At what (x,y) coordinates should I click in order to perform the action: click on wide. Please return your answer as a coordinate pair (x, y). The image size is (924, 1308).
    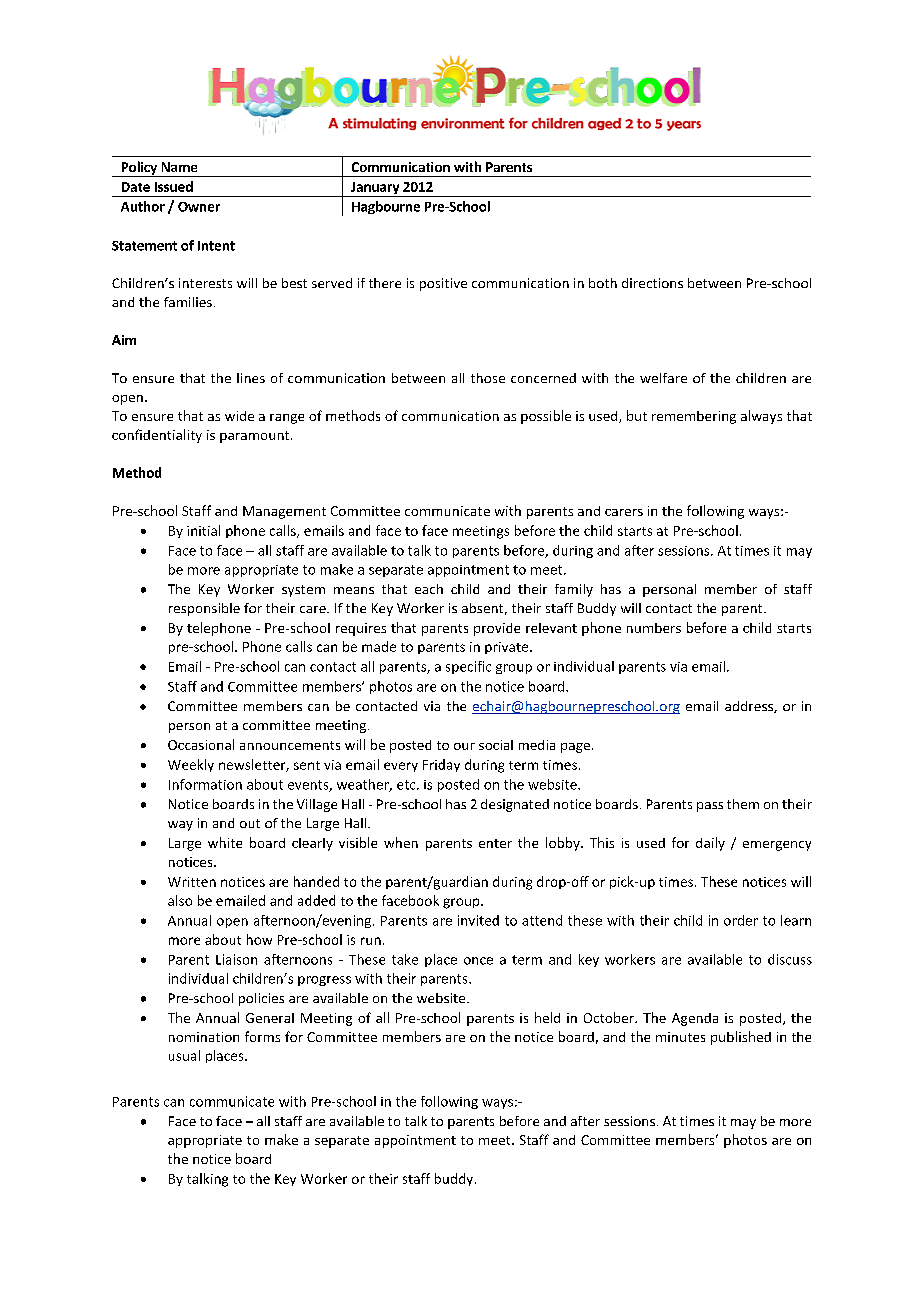
    Looking at the image, I should click on (239, 416).
